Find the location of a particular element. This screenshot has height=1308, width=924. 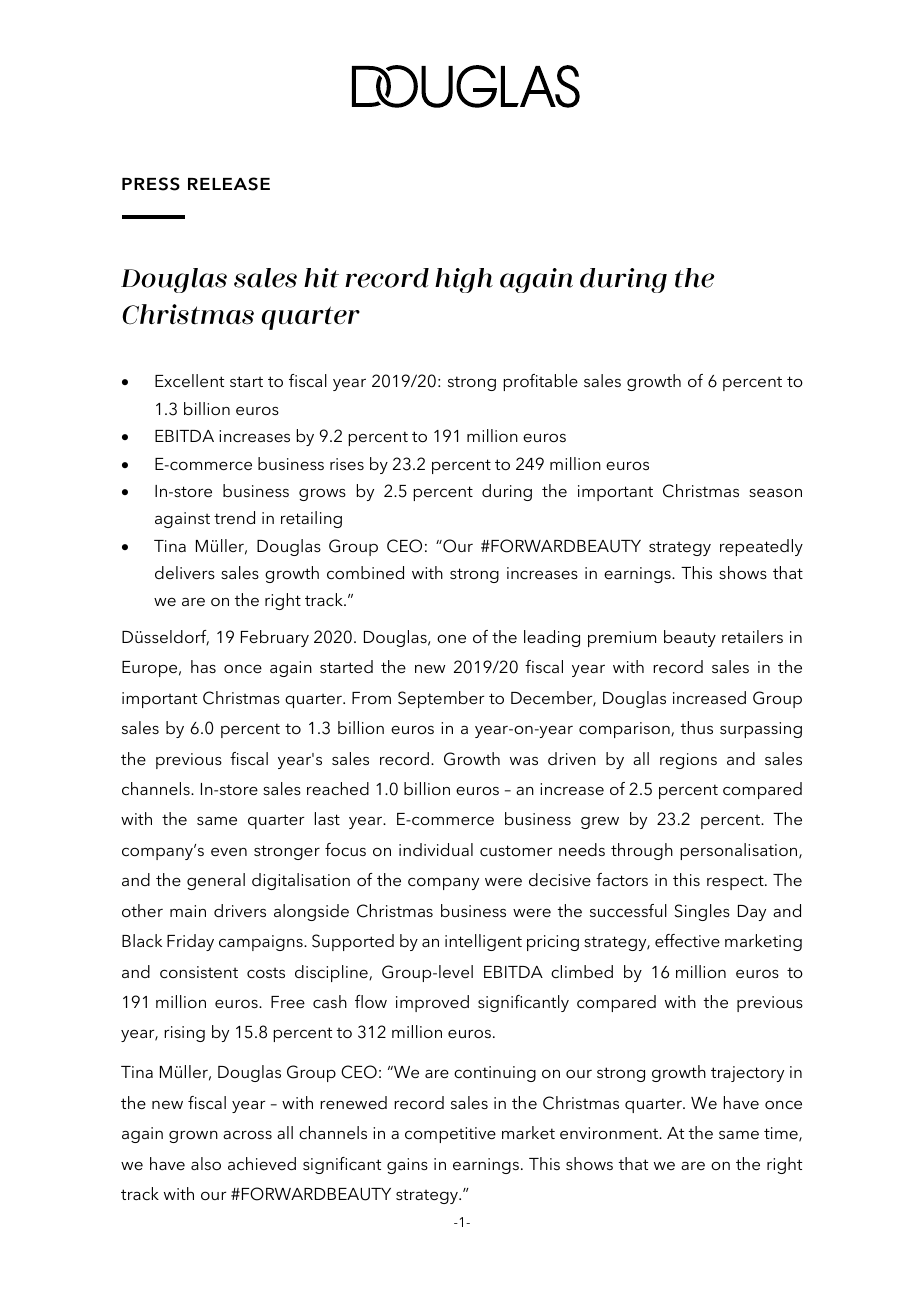

has is located at coordinates (203, 666).
